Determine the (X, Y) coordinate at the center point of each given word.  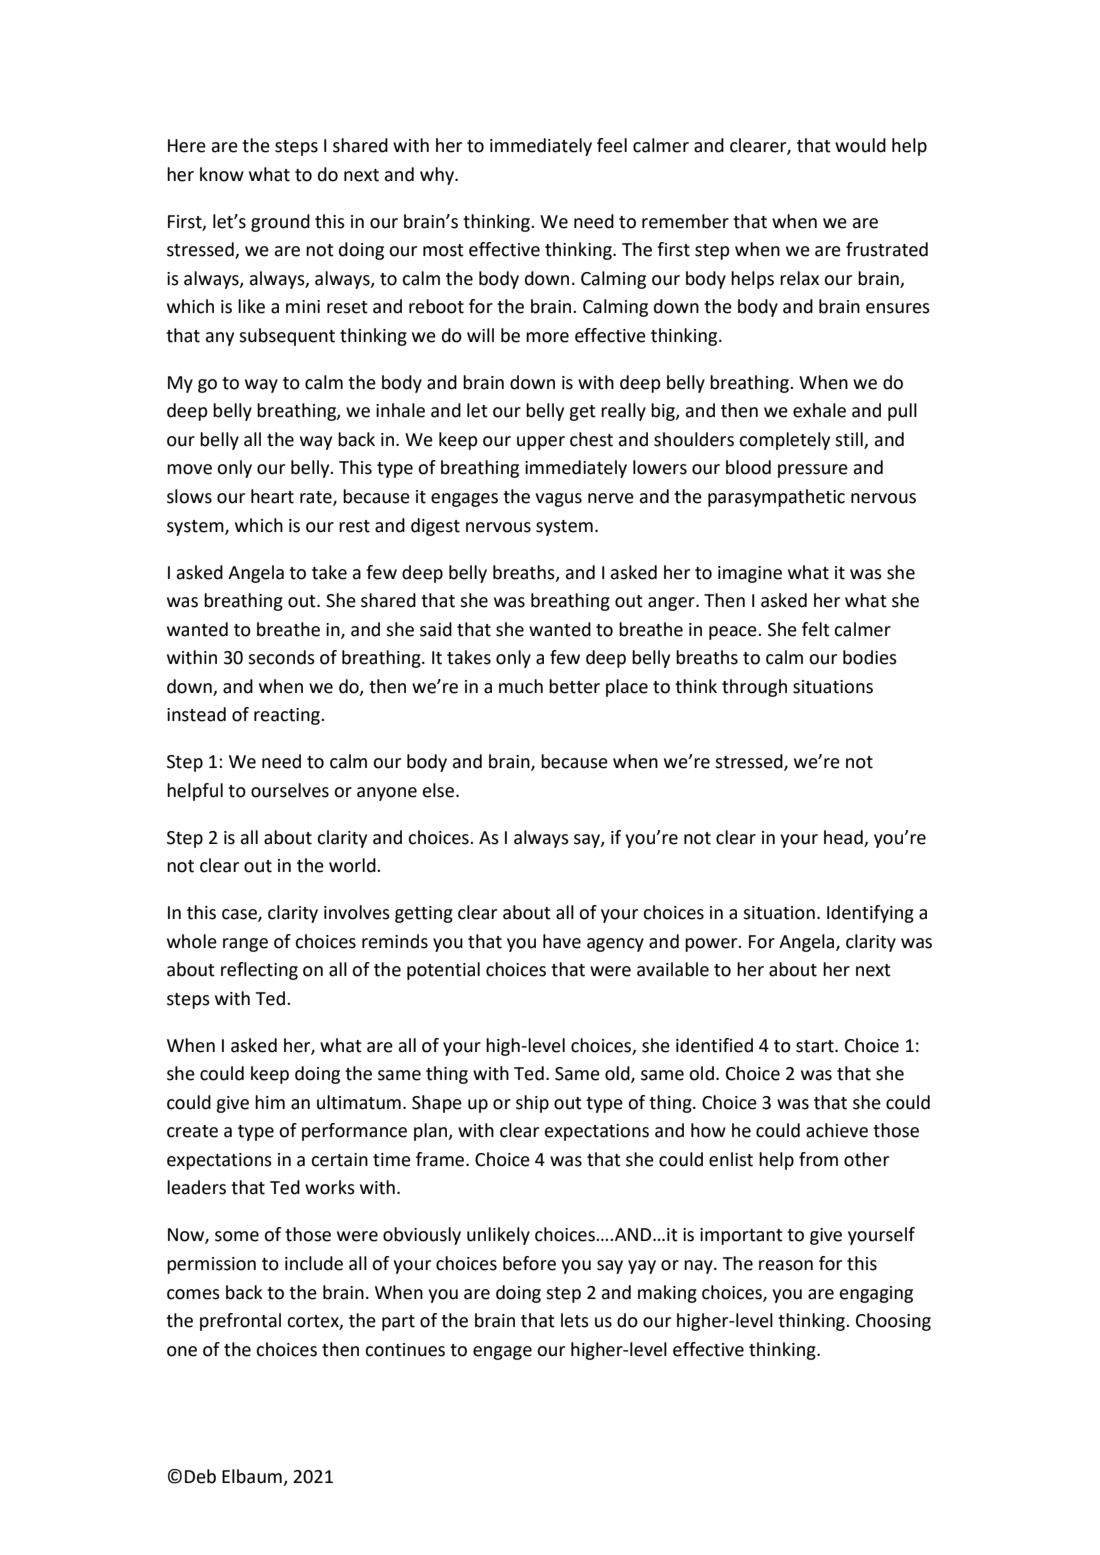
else (438, 790)
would (860, 145)
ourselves (290, 790)
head (843, 837)
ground (280, 223)
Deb (200, 1476)
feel (612, 145)
